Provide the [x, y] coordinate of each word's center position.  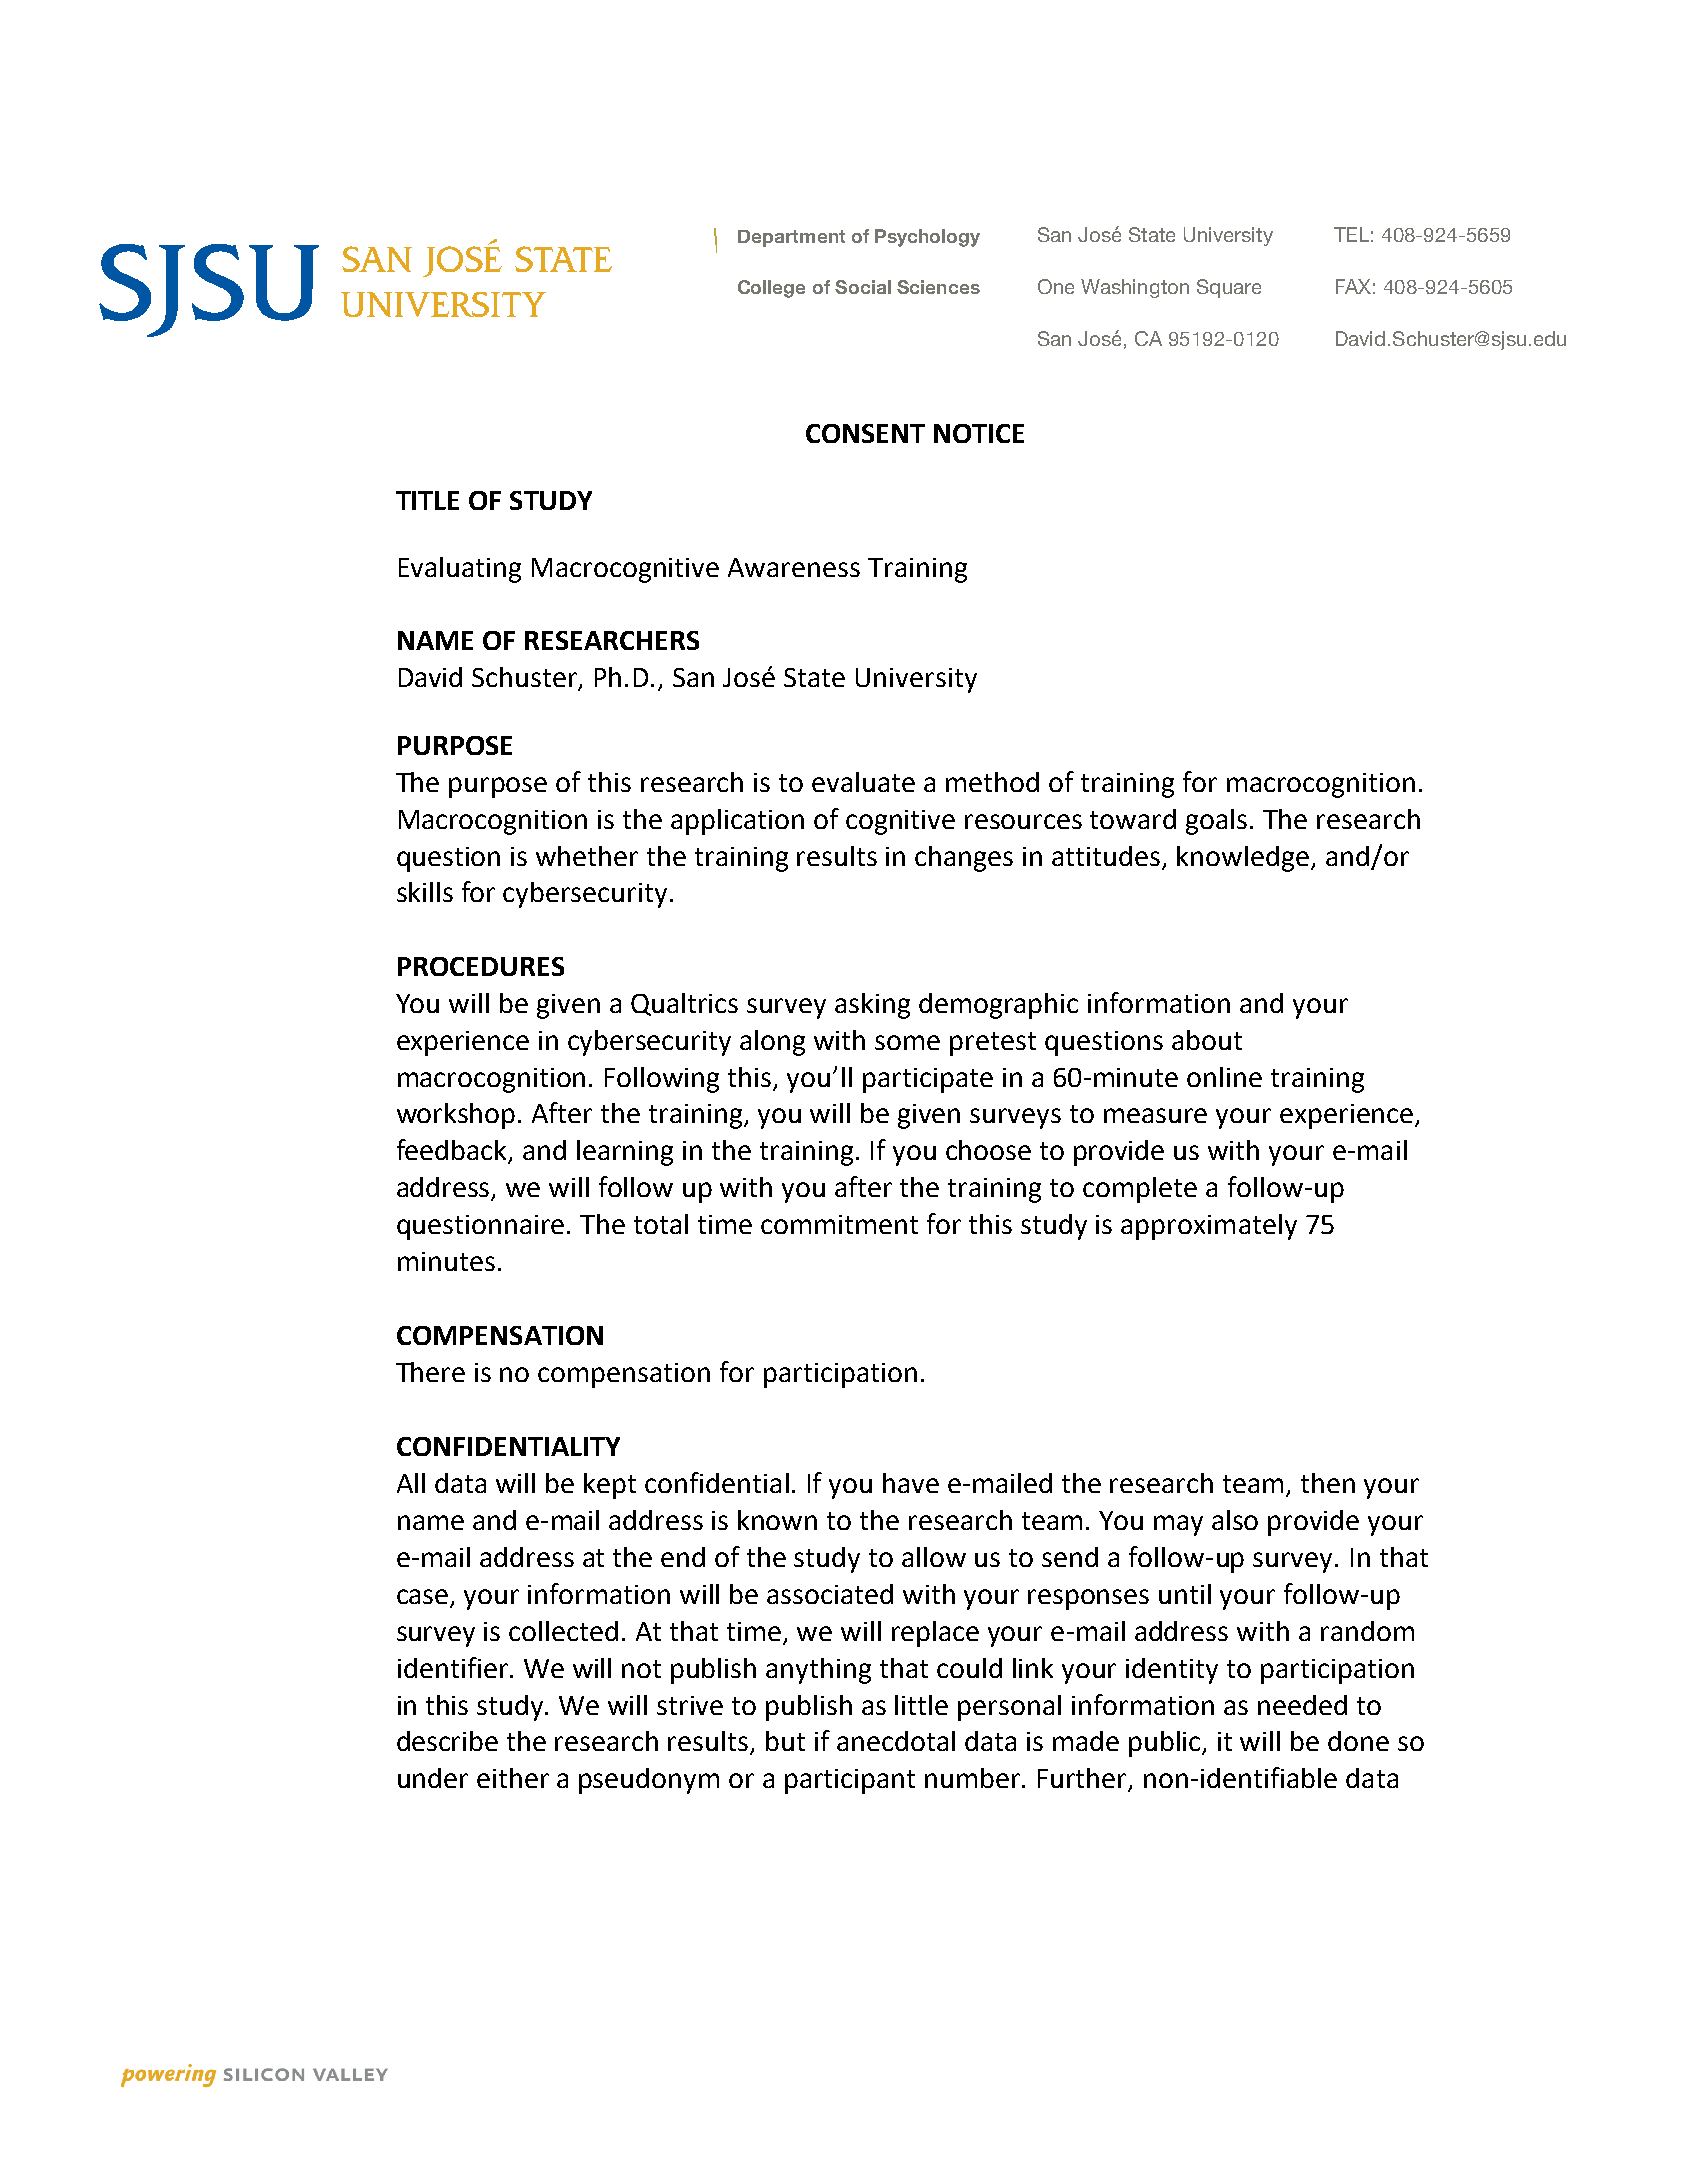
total [661, 1224]
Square [1229, 288]
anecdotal [896, 1741]
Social [863, 287]
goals [1216, 822]
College [771, 289]
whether [587, 856]
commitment [839, 1224]
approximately [1209, 1227]
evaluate [863, 782]
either [513, 1778]
